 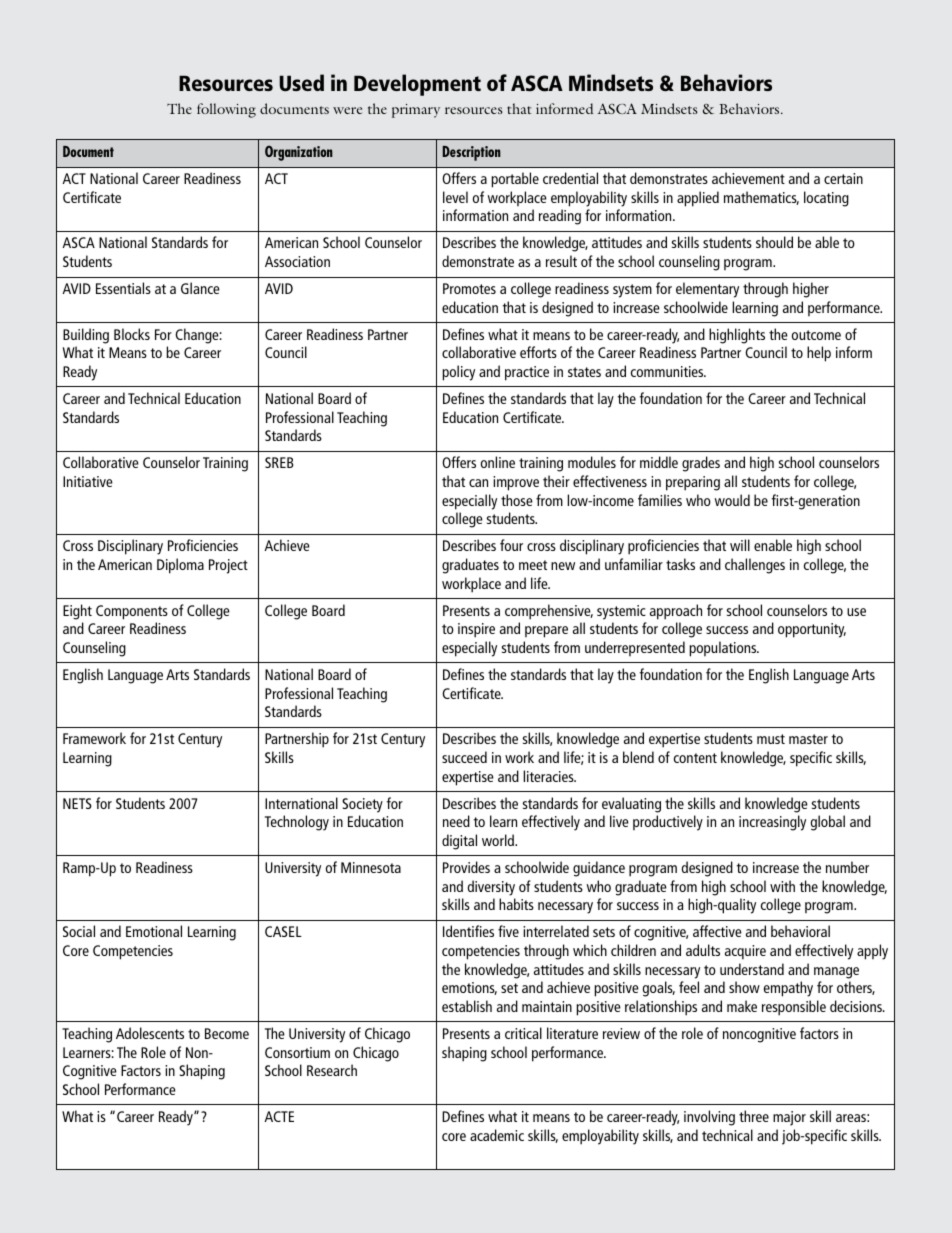 I want to click on with, so click(x=782, y=886).
